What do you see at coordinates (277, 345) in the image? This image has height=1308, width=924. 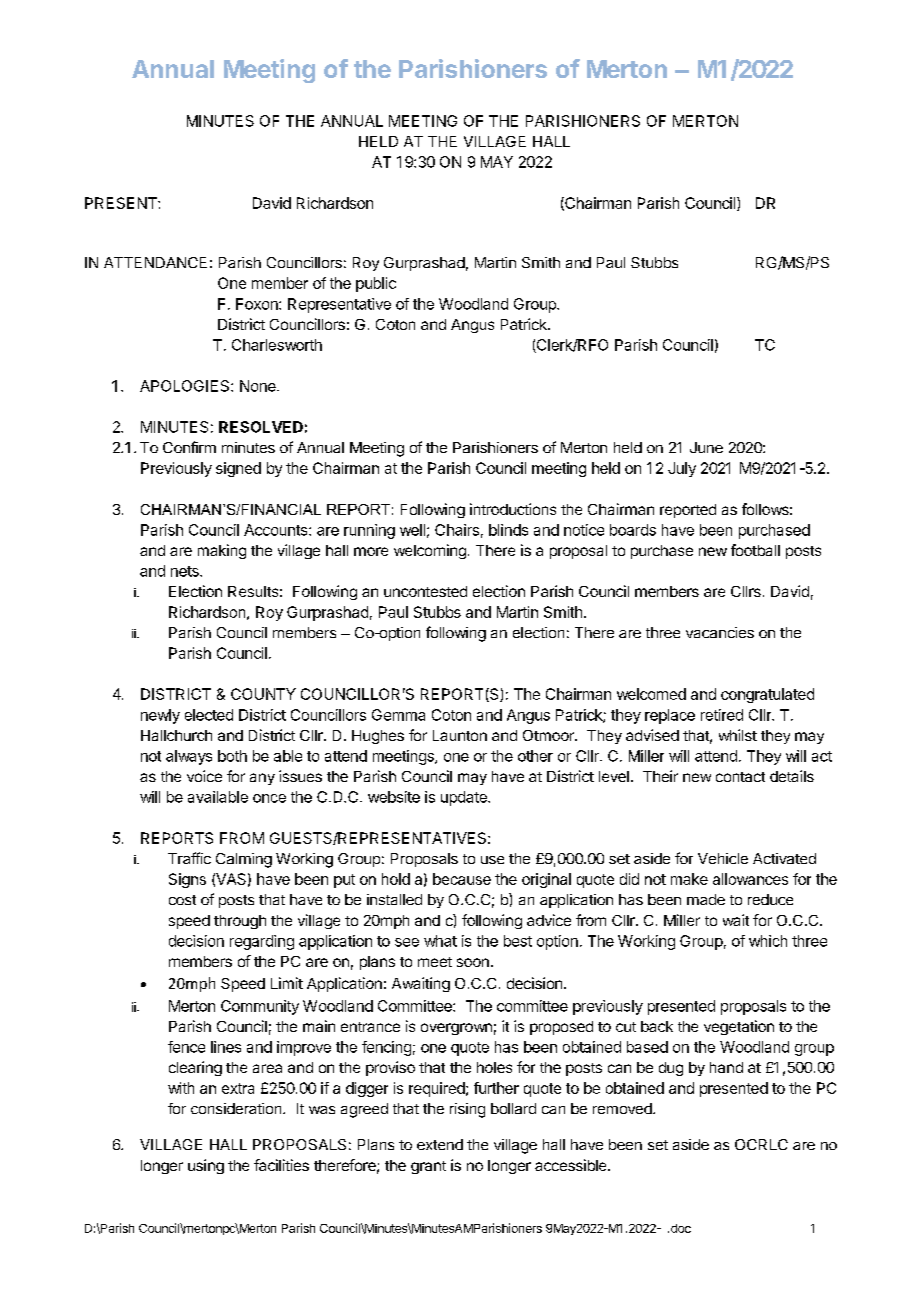 I see `Charlesworth` at bounding box center [277, 345].
